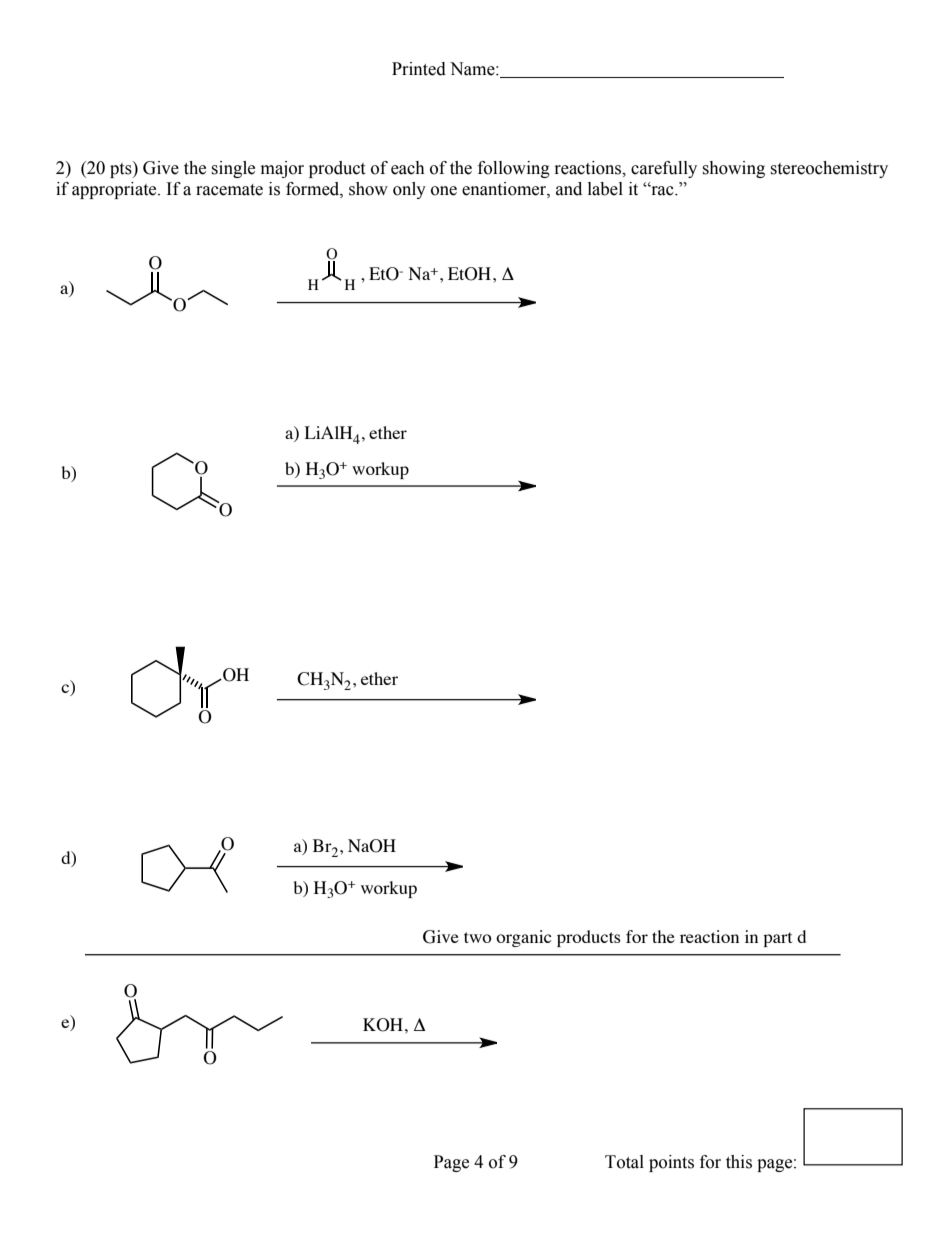  What do you see at coordinates (664, 169) in the screenshot?
I see `carefully` at bounding box center [664, 169].
